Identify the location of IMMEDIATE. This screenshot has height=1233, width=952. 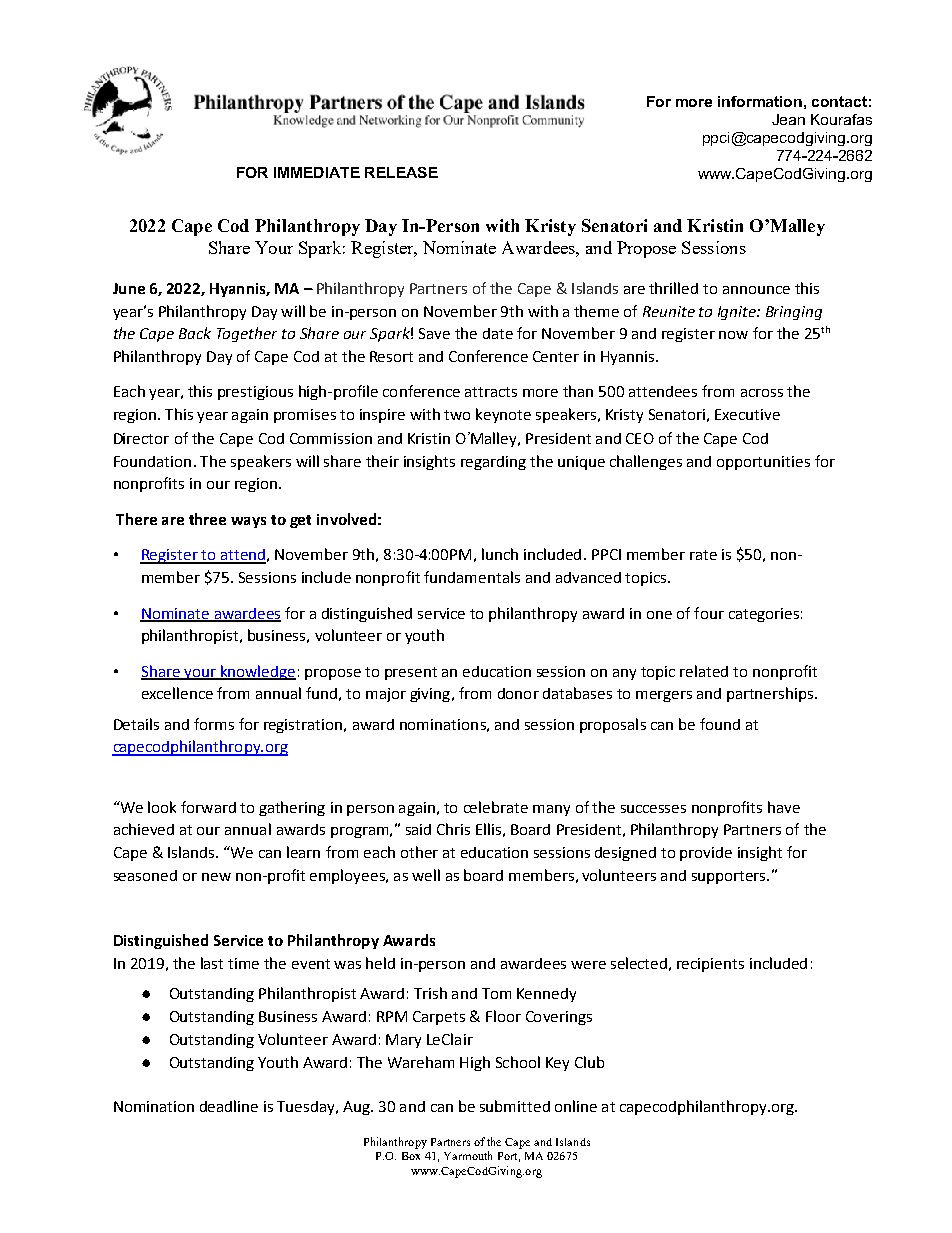
(317, 172).
